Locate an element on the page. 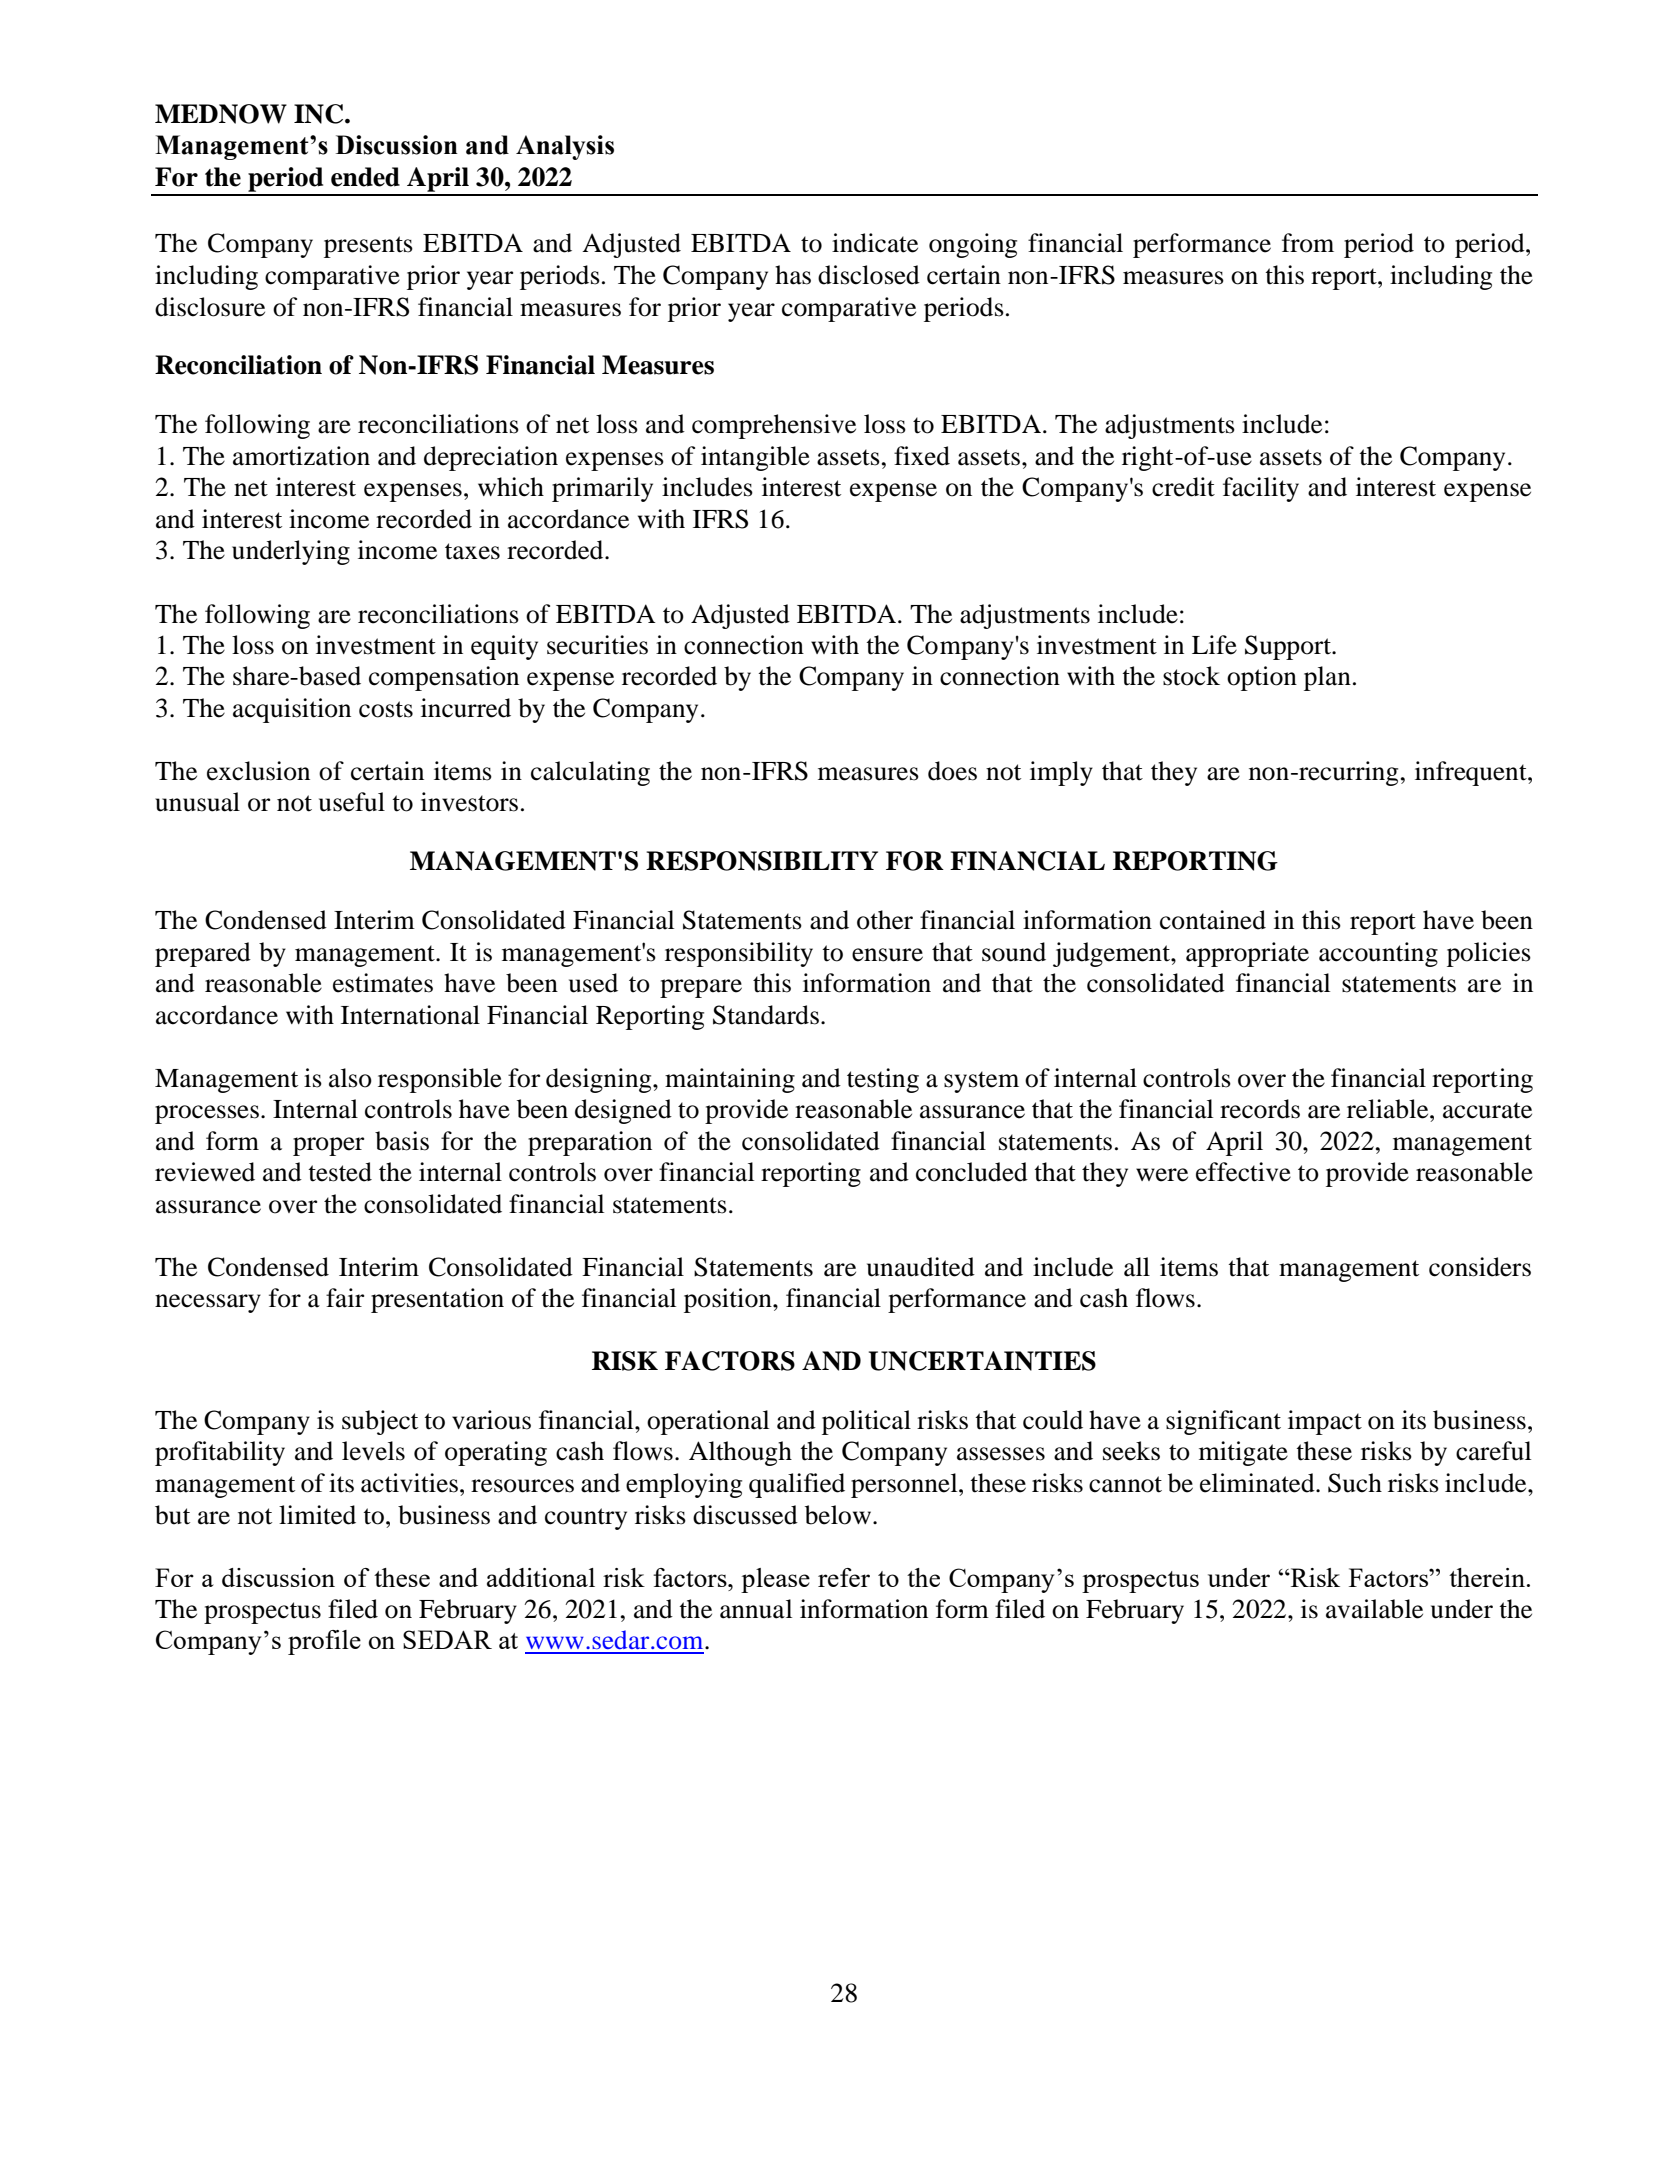 The height and width of the document is (2169, 1676). refer is located at coordinates (844, 1577).
